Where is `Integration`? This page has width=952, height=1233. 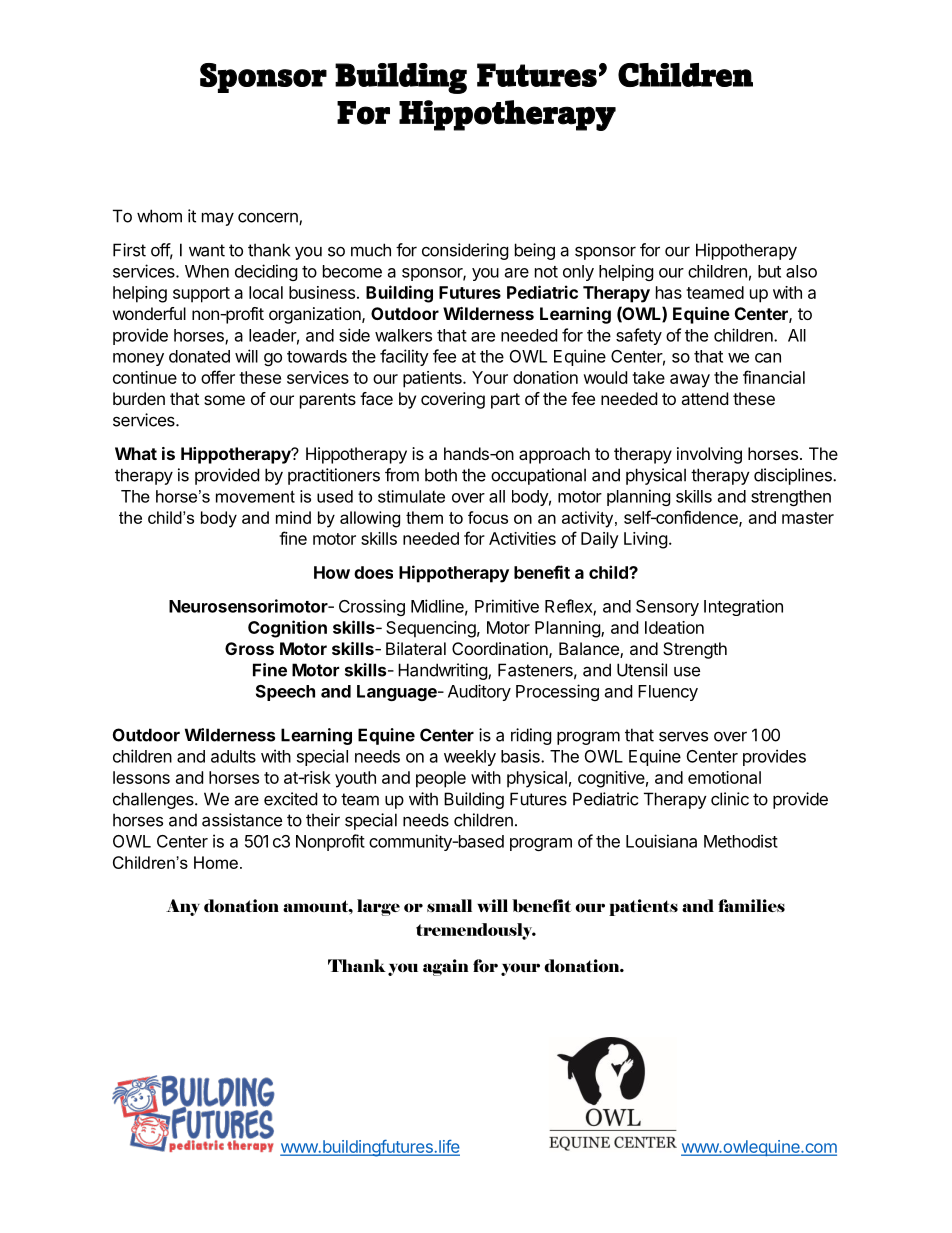 Integration is located at coordinates (743, 607).
